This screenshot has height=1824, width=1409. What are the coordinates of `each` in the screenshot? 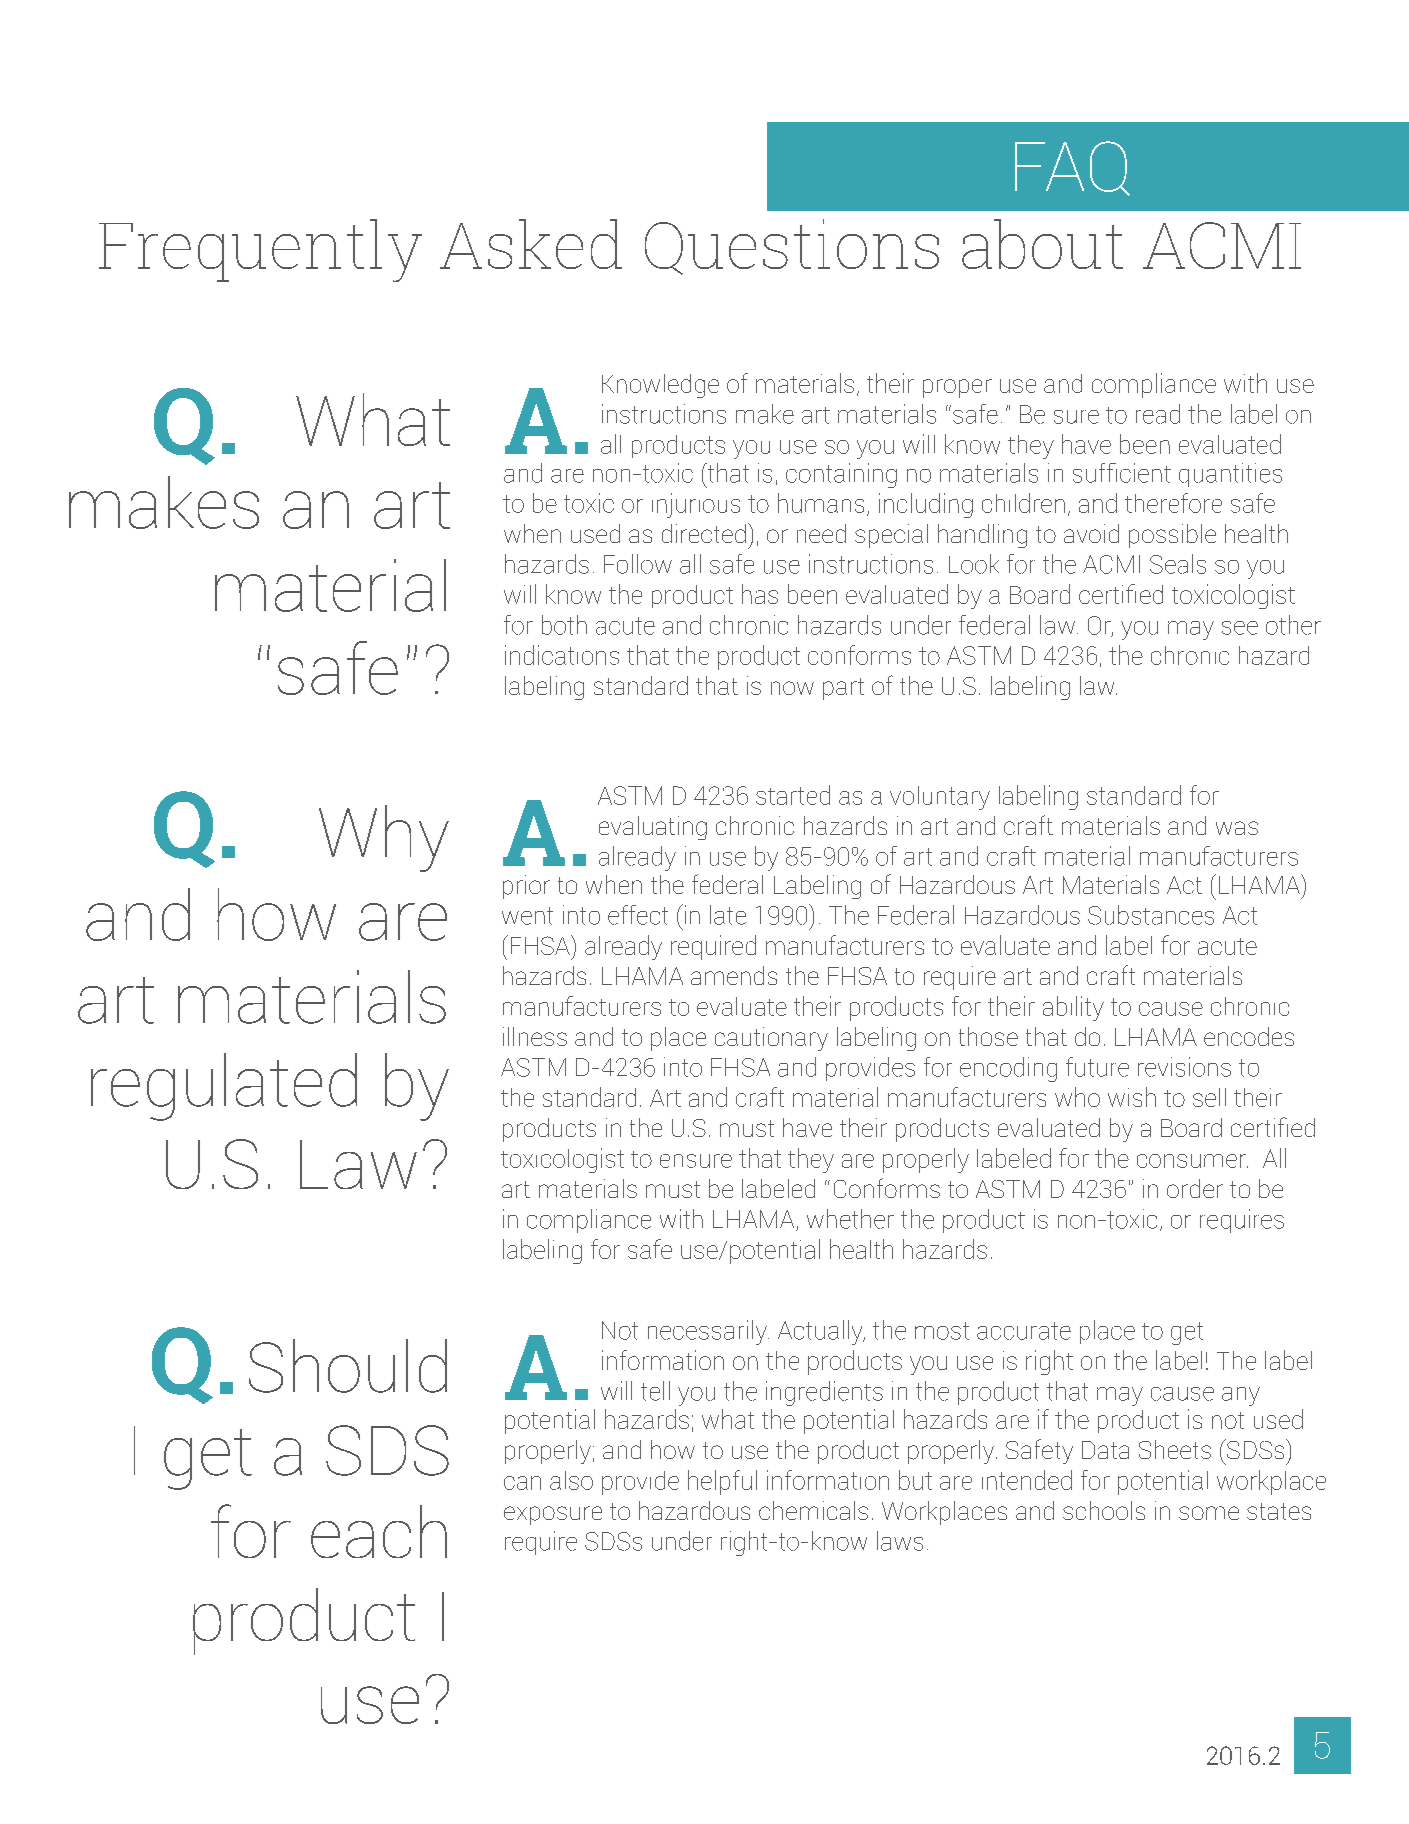 It's located at (379, 1531).
